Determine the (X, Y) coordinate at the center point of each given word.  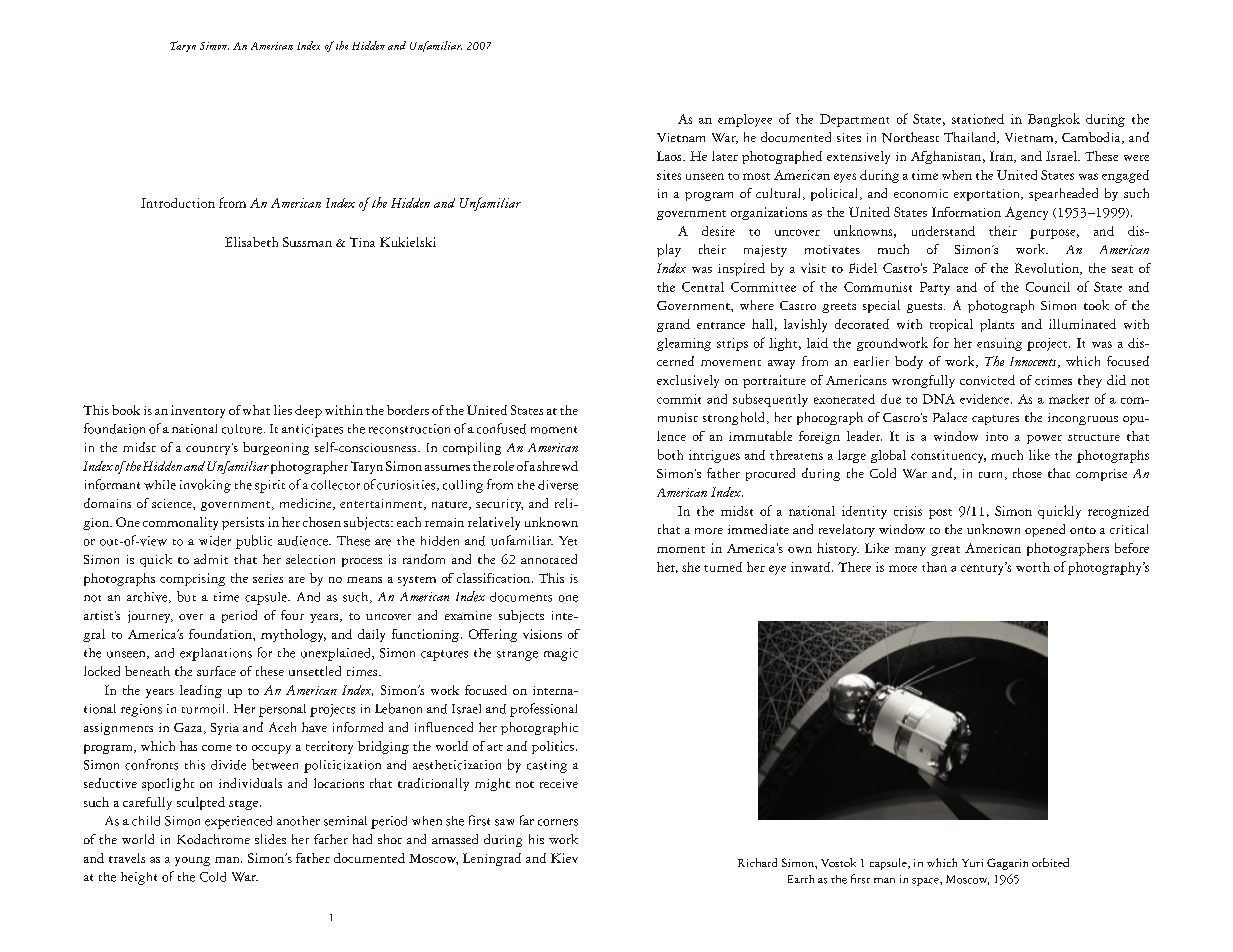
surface (216, 671)
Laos (670, 156)
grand (673, 325)
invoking (205, 486)
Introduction (178, 203)
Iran (1002, 157)
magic (561, 654)
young (192, 861)
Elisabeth (251, 242)
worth (1033, 567)
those (1027, 473)
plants (997, 325)
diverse (558, 485)
